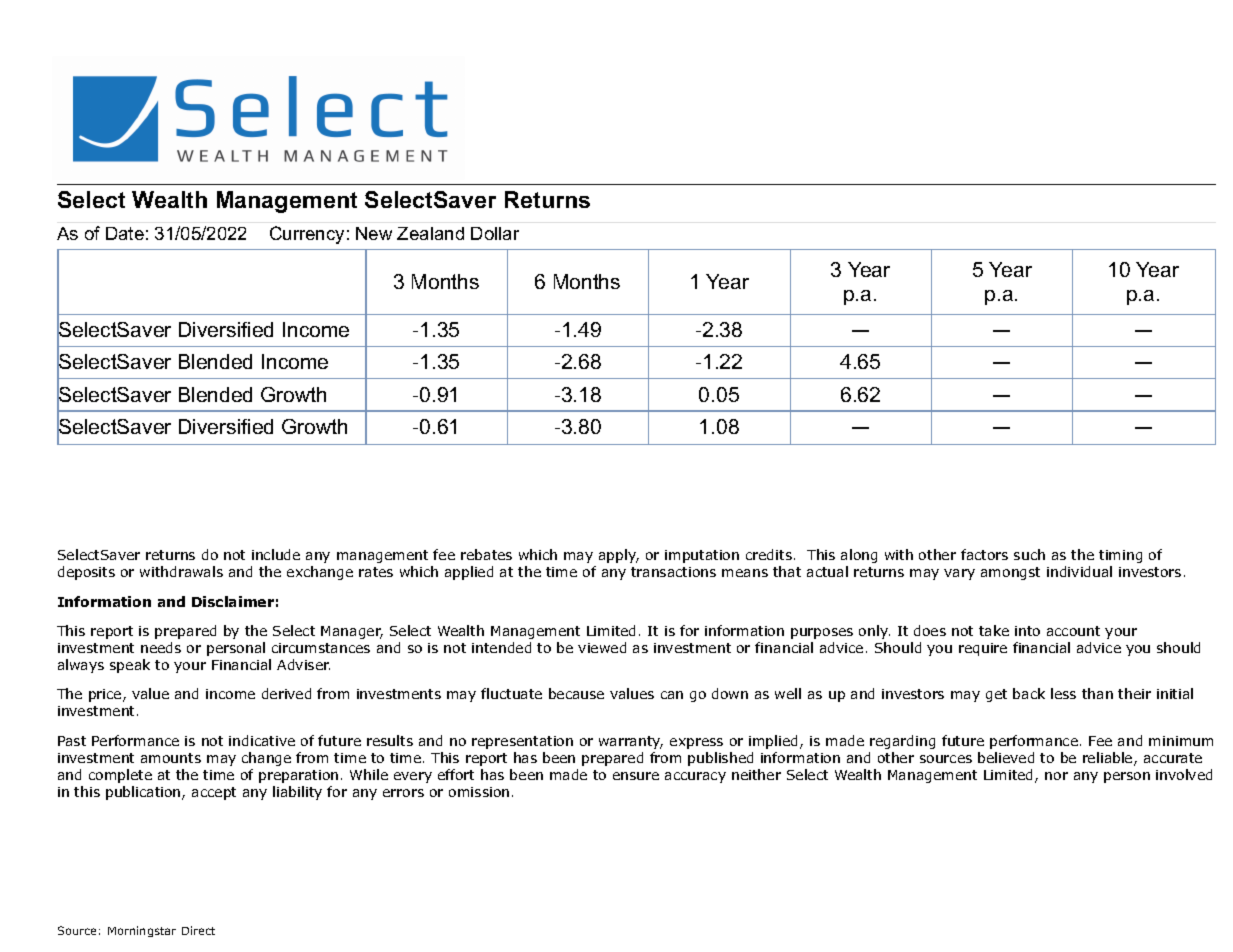 Image resolution: width=1233 pixels, height=952 pixels. I want to click on less, so click(1063, 693).
